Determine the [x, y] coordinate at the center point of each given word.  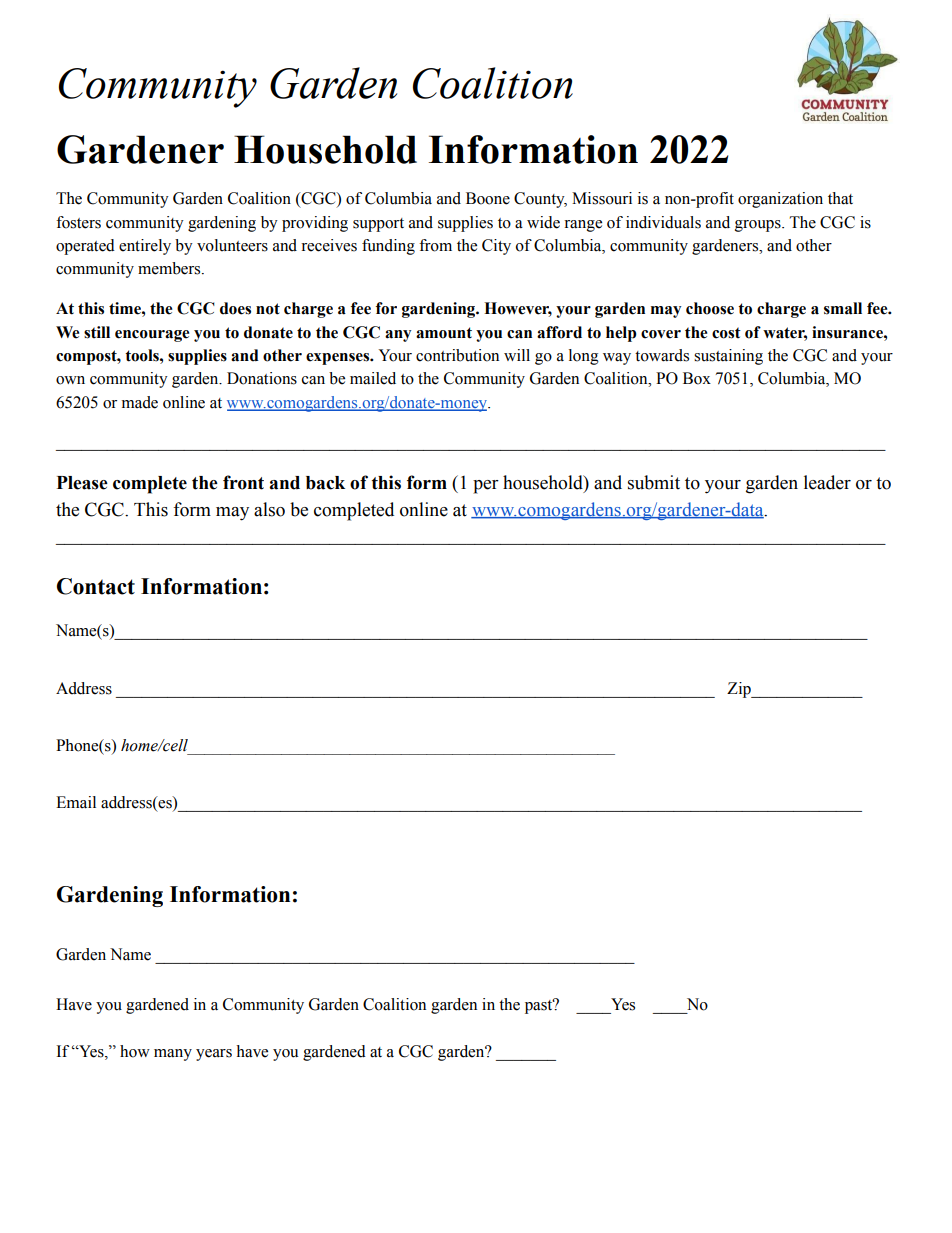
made [140, 402]
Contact [96, 586]
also [269, 509]
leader [827, 482]
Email [76, 802]
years [214, 1055]
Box [697, 378]
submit [654, 482]
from [435, 245]
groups [759, 226]
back [325, 483]
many [173, 1055]
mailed [373, 378]
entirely [145, 247]
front [243, 482]
